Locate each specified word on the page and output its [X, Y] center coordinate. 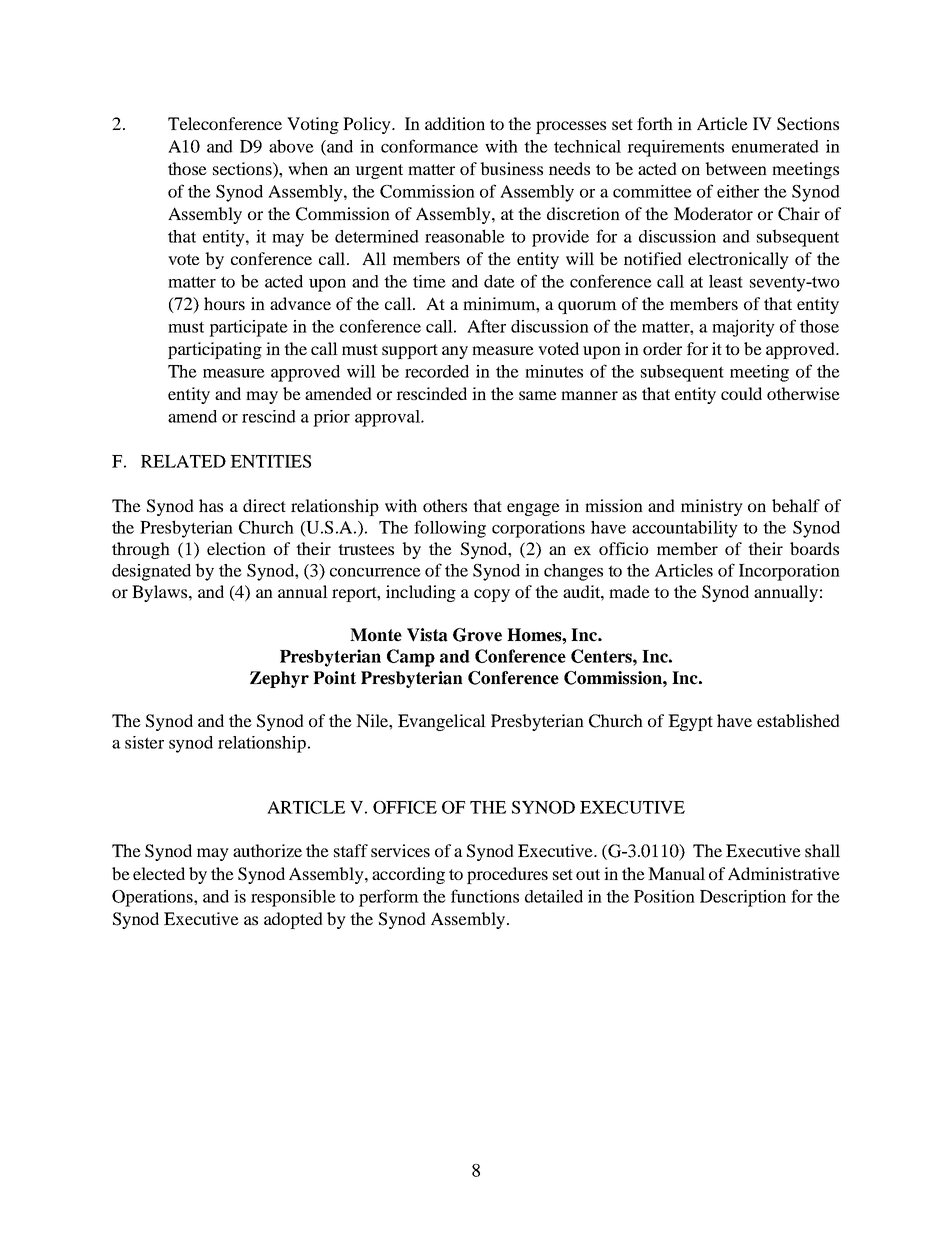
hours [224, 303]
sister [144, 742]
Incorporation [789, 572]
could [741, 393]
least [726, 281]
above [291, 146]
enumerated [775, 146]
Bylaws [161, 593]
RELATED [183, 461]
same [538, 395]
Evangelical [442, 722]
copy [492, 595]
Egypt [690, 722]
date [499, 281]
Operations [153, 898]
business [511, 168]
